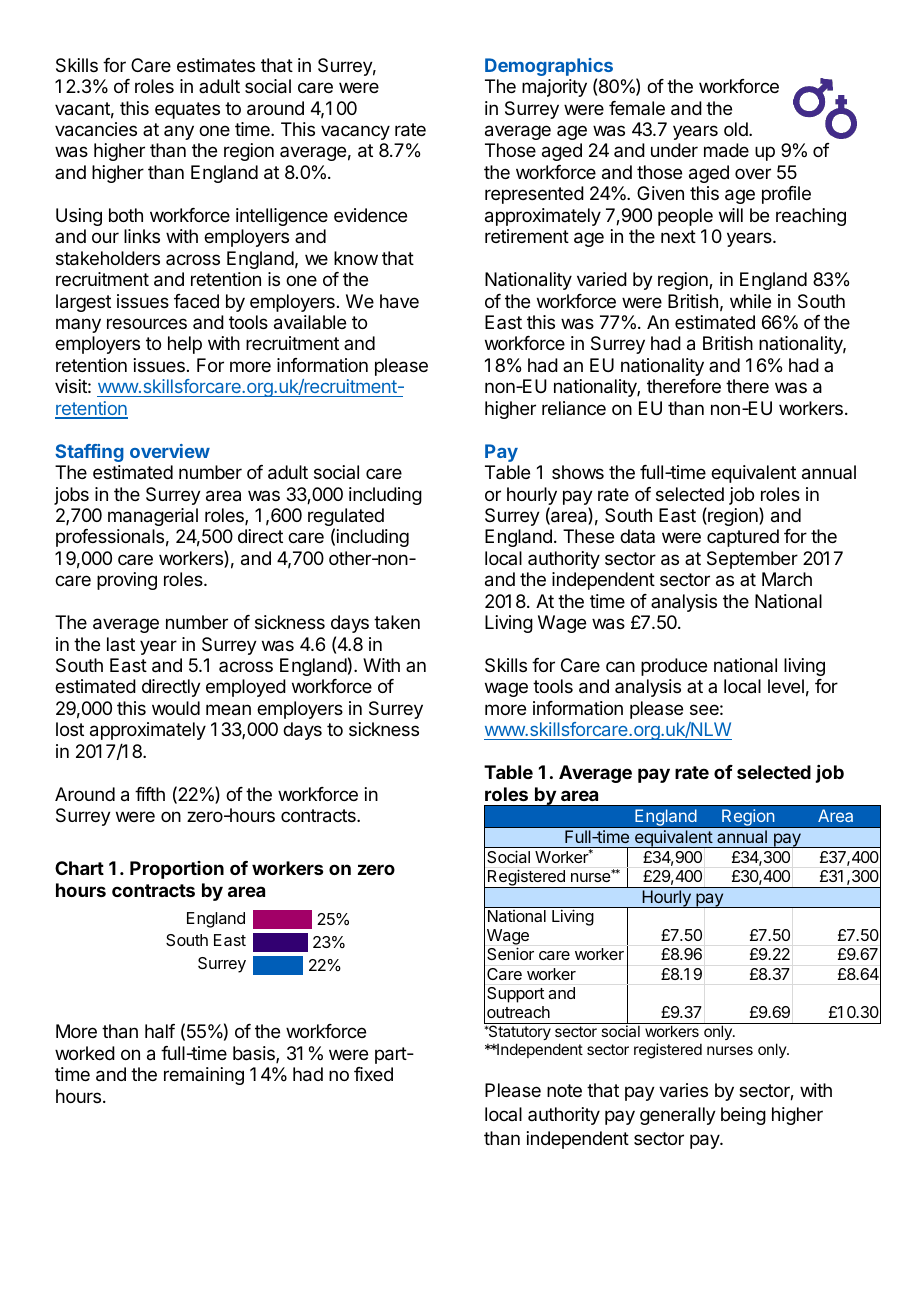 The height and width of the image is (1308, 924). What do you see at coordinates (355, 132) in the image?
I see `vacancy` at bounding box center [355, 132].
